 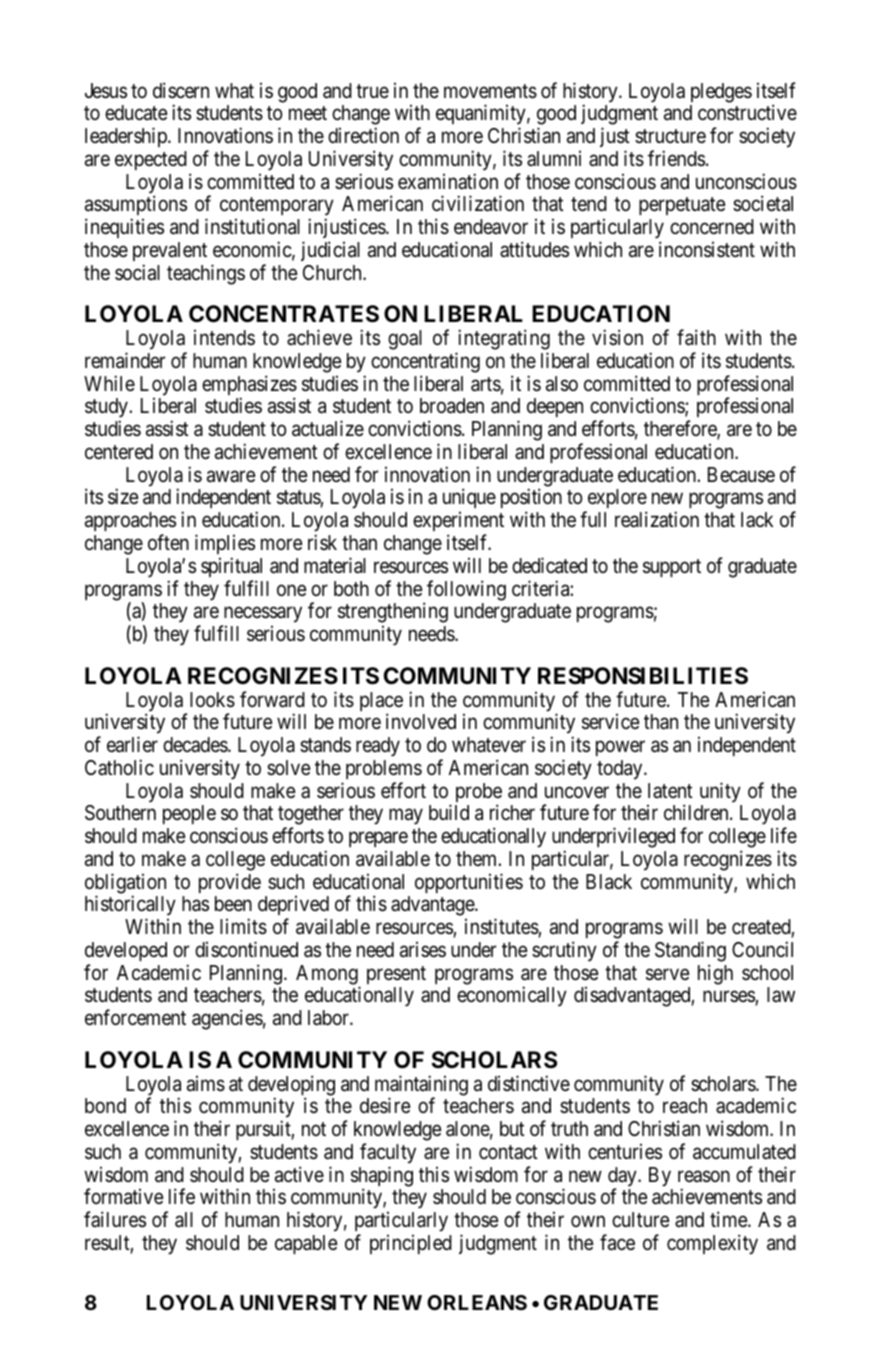 What do you see at coordinates (452, 406) in the document?
I see `broaden` at bounding box center [452, 406].
